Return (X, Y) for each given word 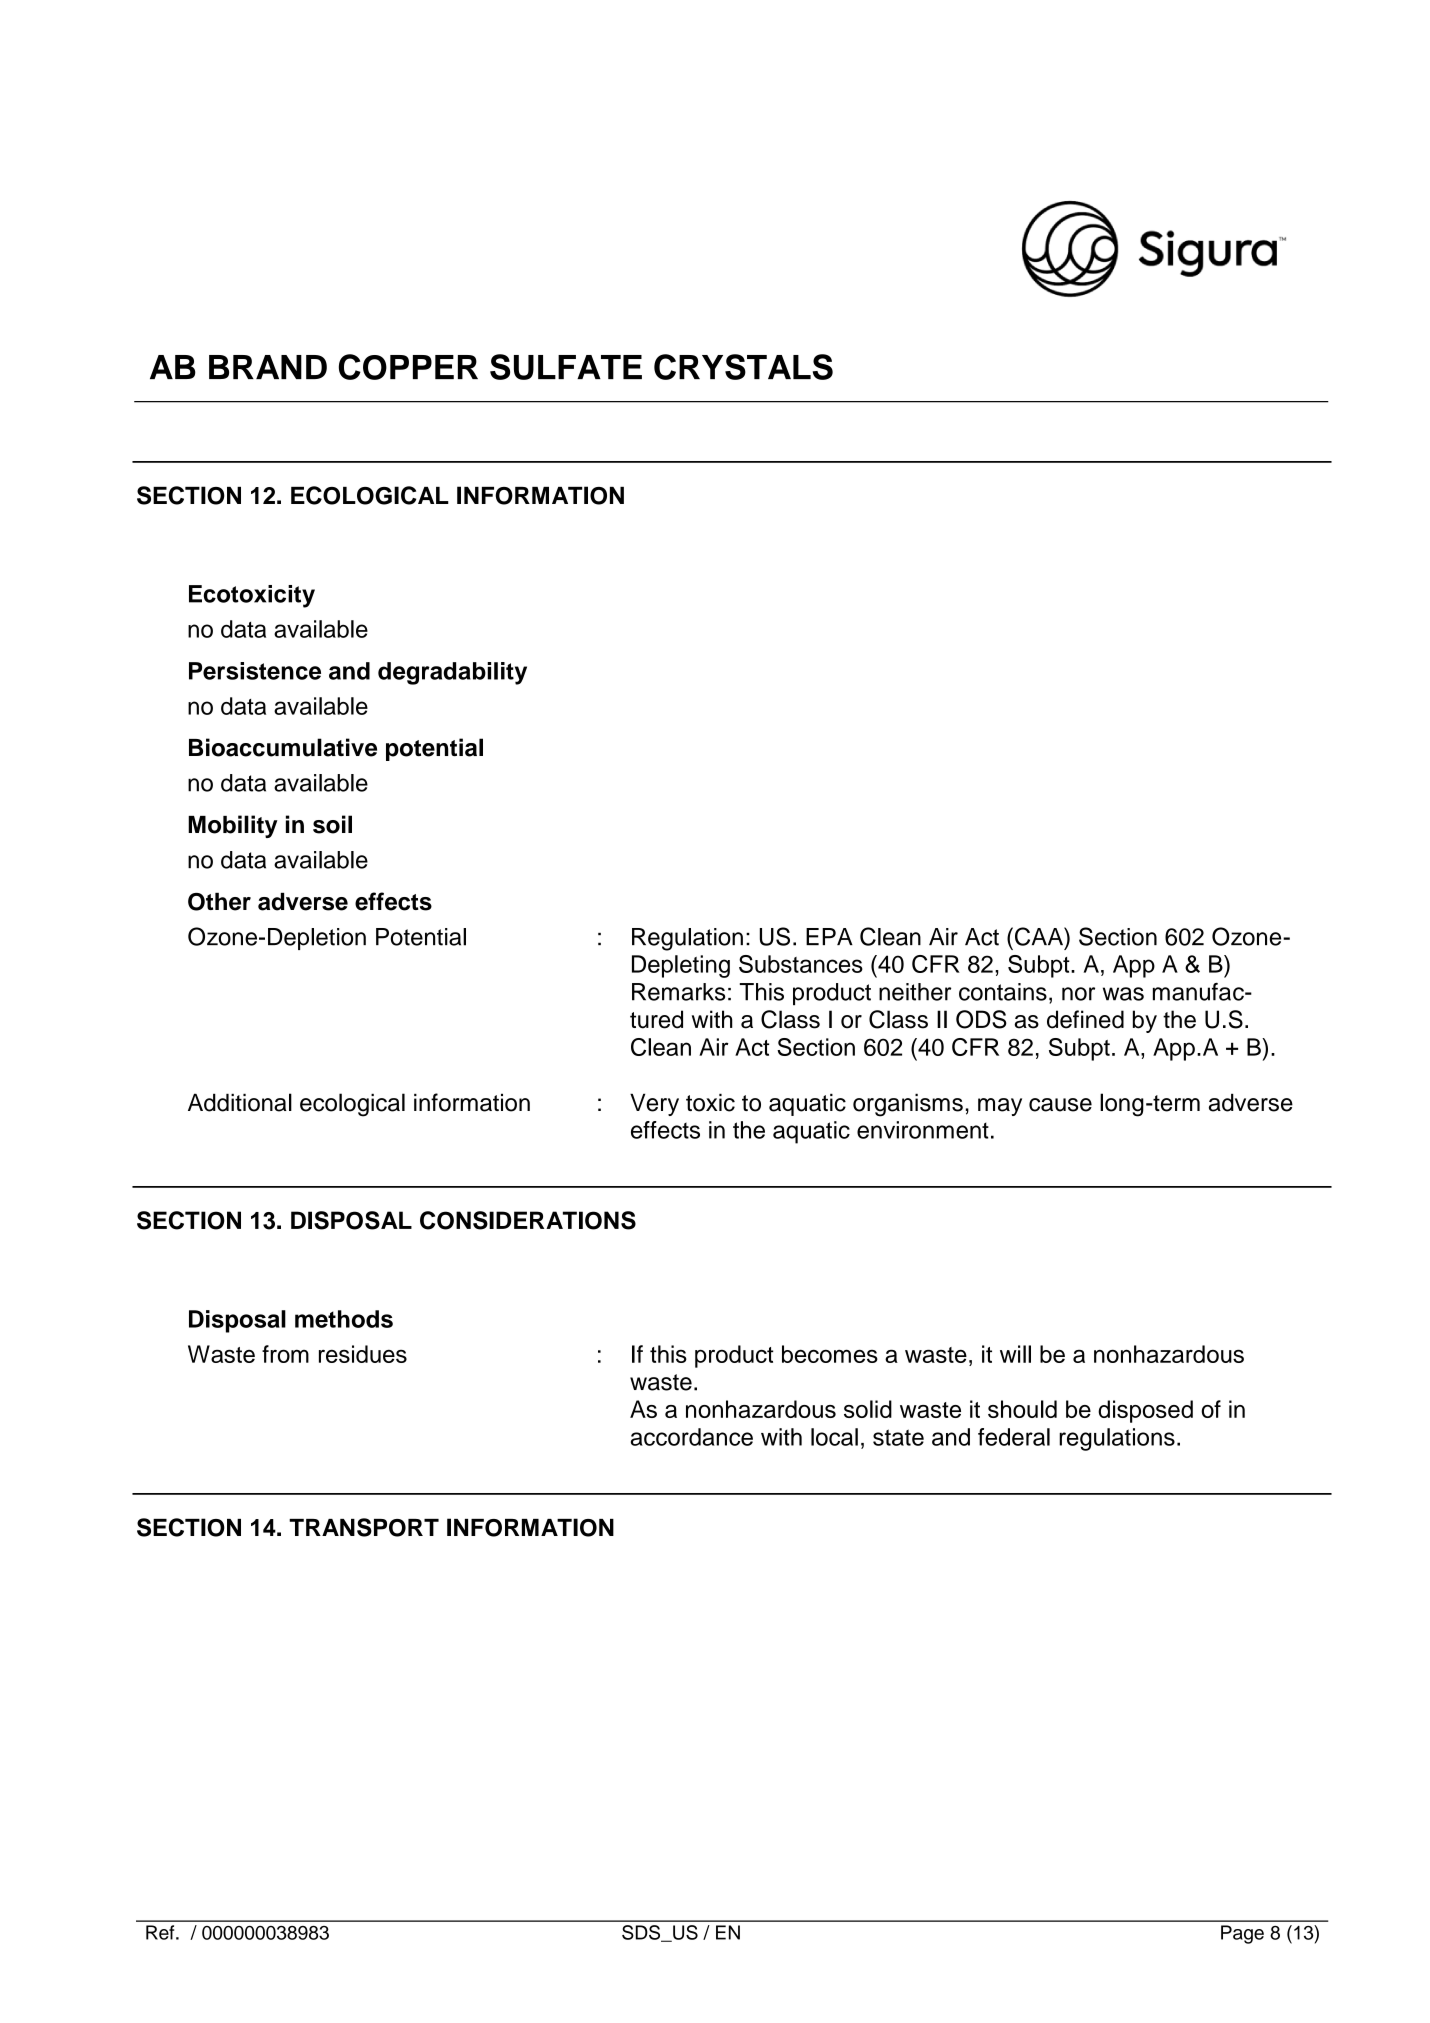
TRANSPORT (364, 1527)
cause (1060, 1105)
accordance (692, 1437)
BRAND (268, 367)
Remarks (678, 992)
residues (363, 1354)
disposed (1145, 1411)
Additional (240, 1102)
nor (1078, 994)
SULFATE (566, 367)
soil (332, 824)
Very (654, 1104)
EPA (829, 936)
